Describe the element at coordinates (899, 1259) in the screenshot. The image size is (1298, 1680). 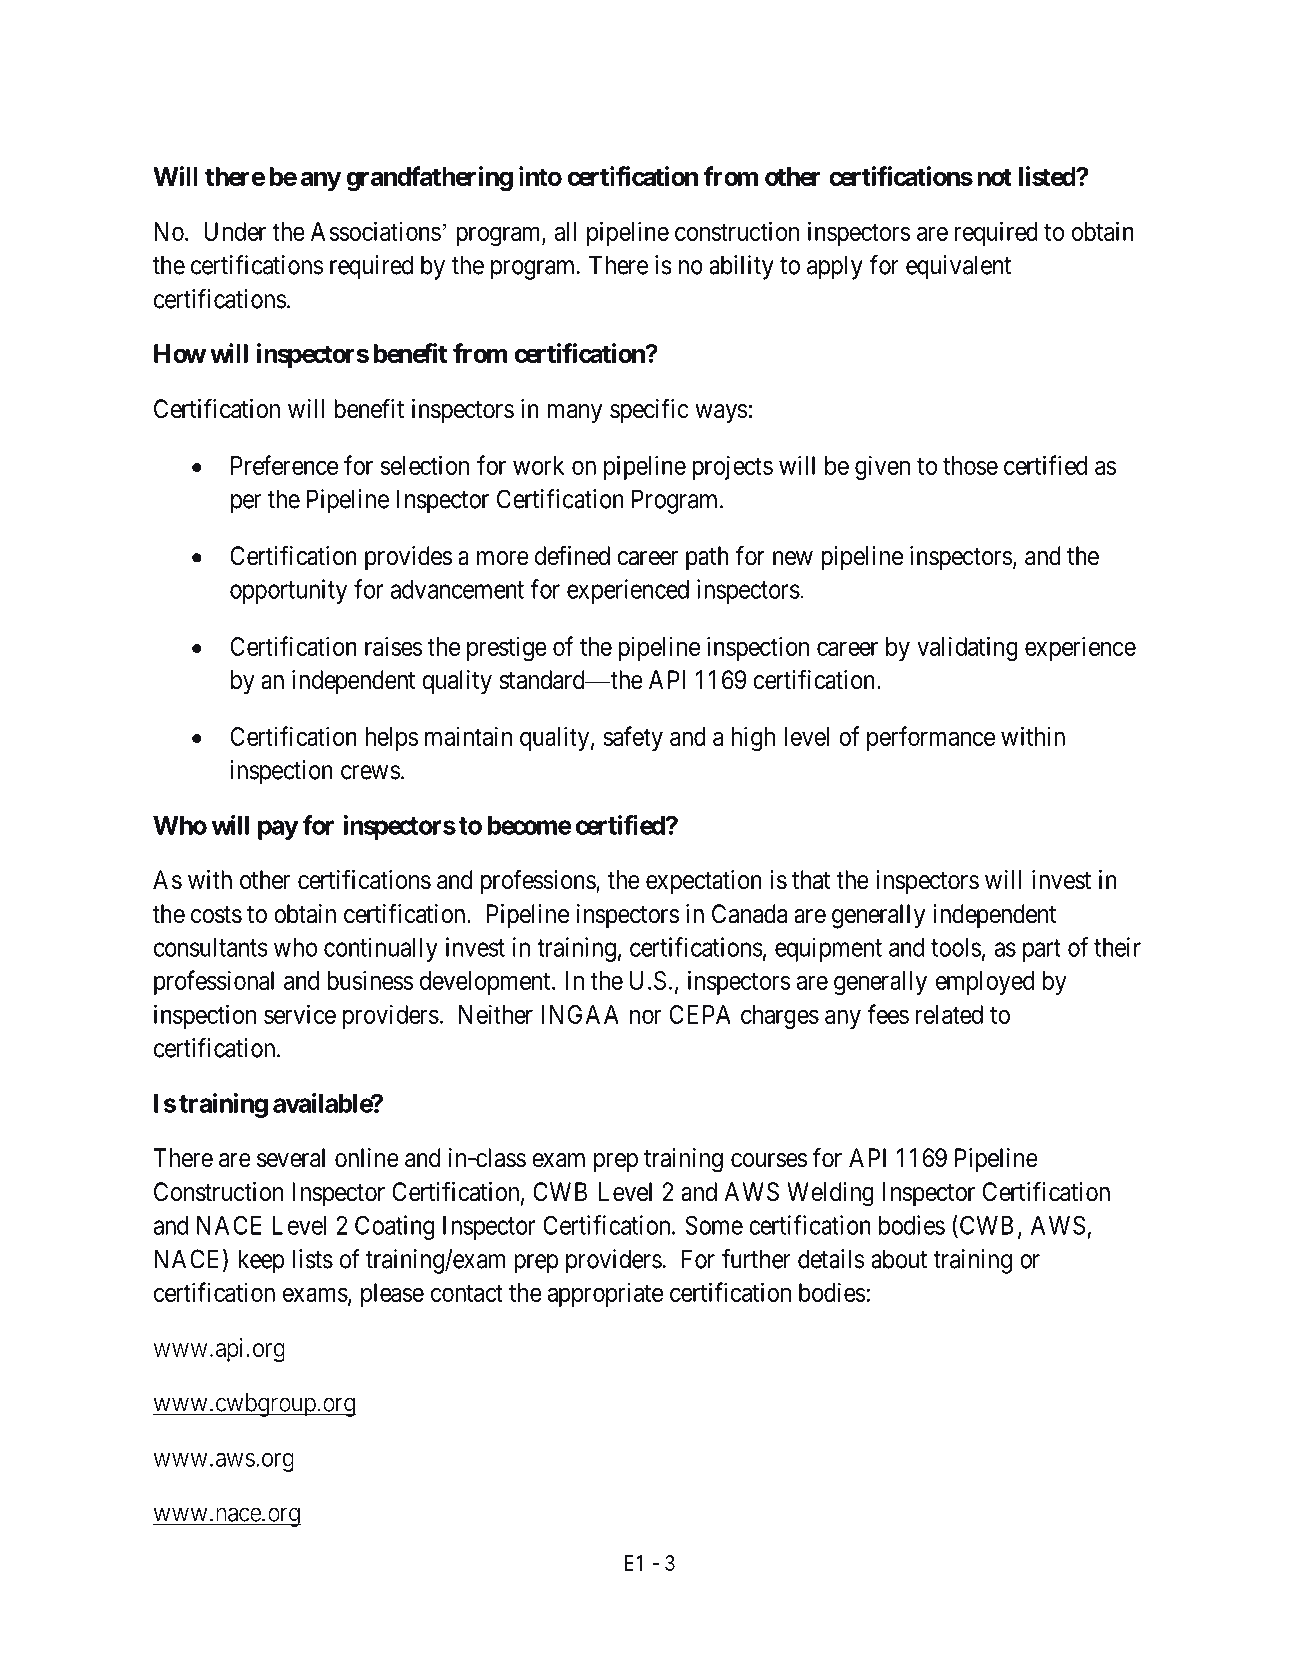
I see `about` at that location.
